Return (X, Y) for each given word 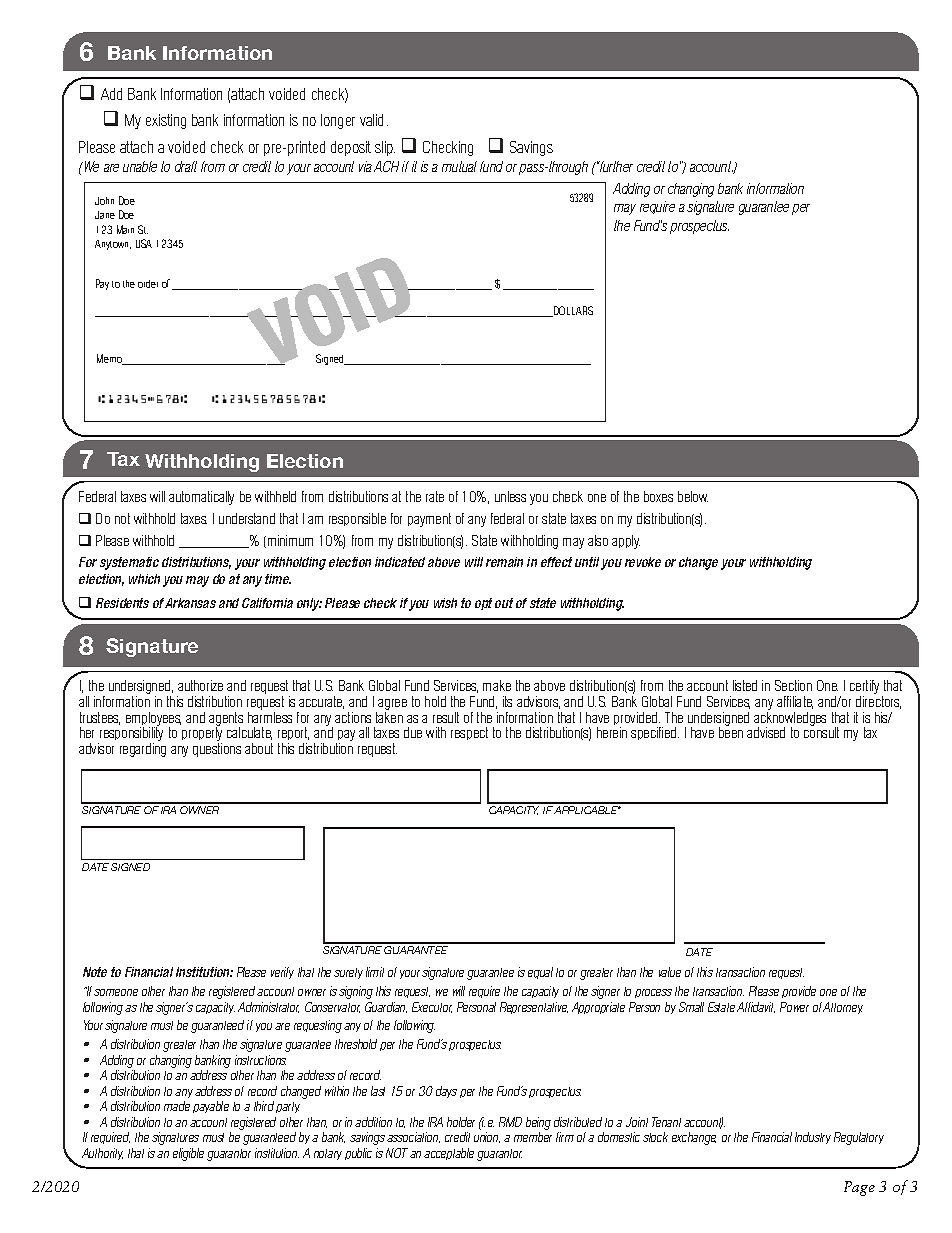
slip (385, 148)
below (693, 496)
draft (186, 166)
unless (510, 496)
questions (217, 750)
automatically (201, 498)
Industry (813, 1138)
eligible (188, 1154)
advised (766, 732)
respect (469, 733)
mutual (459, 166)
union (487, 1137)
